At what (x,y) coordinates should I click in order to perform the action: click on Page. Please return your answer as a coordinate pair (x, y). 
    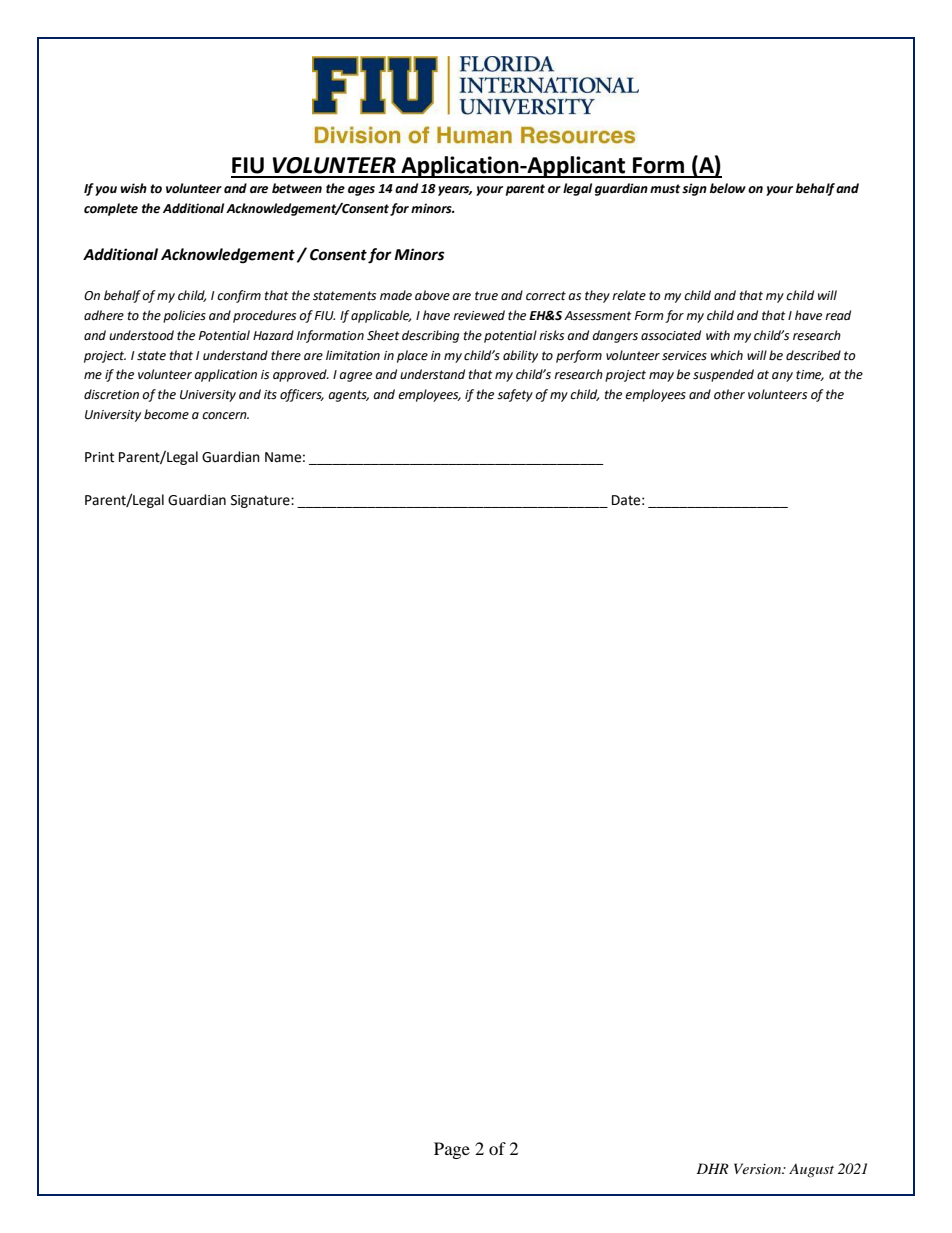
    Looking at the image, I should click on (452, 1150).
